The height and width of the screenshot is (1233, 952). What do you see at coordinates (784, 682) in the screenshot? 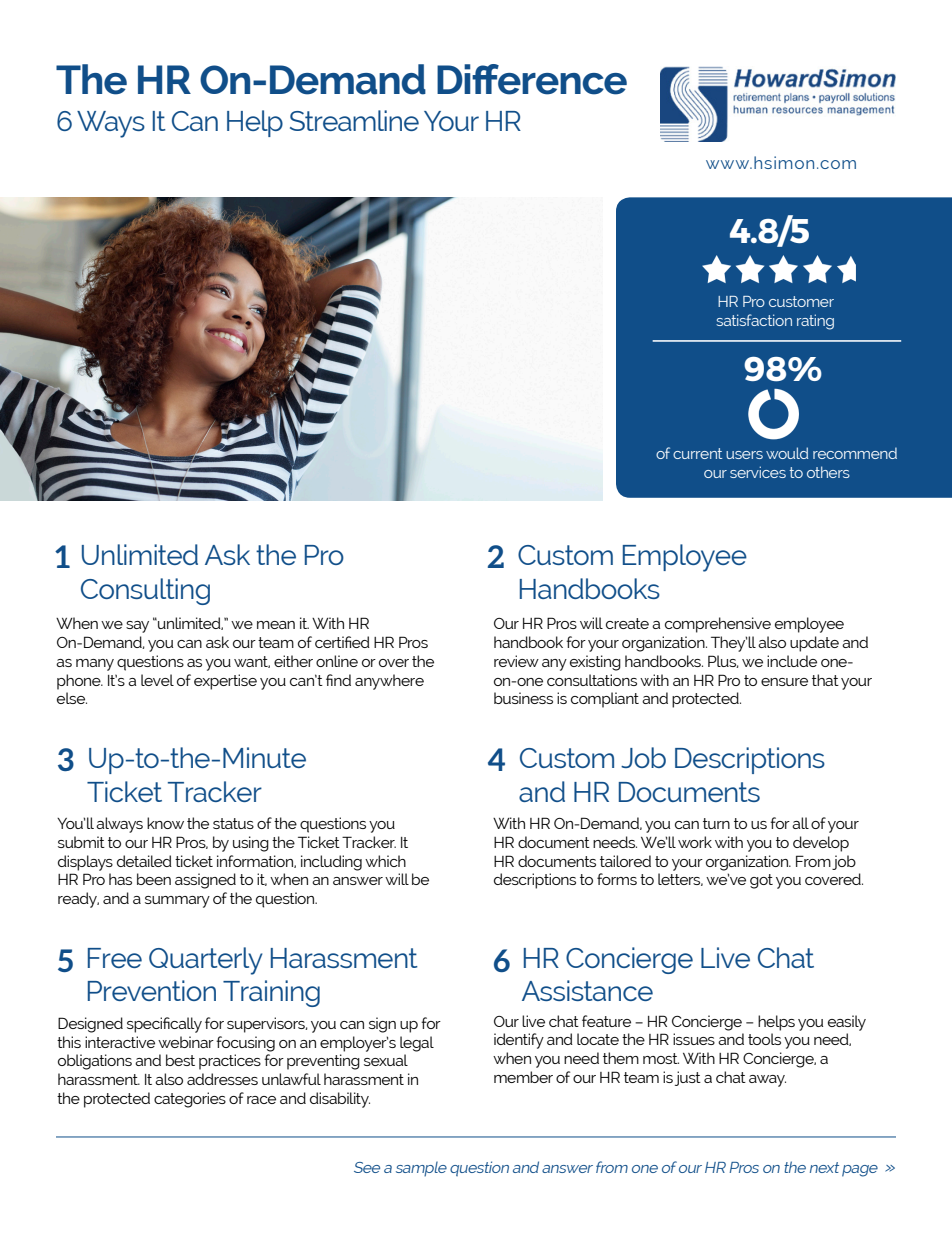
I see `ensure` at bounding box center [784, 682].
